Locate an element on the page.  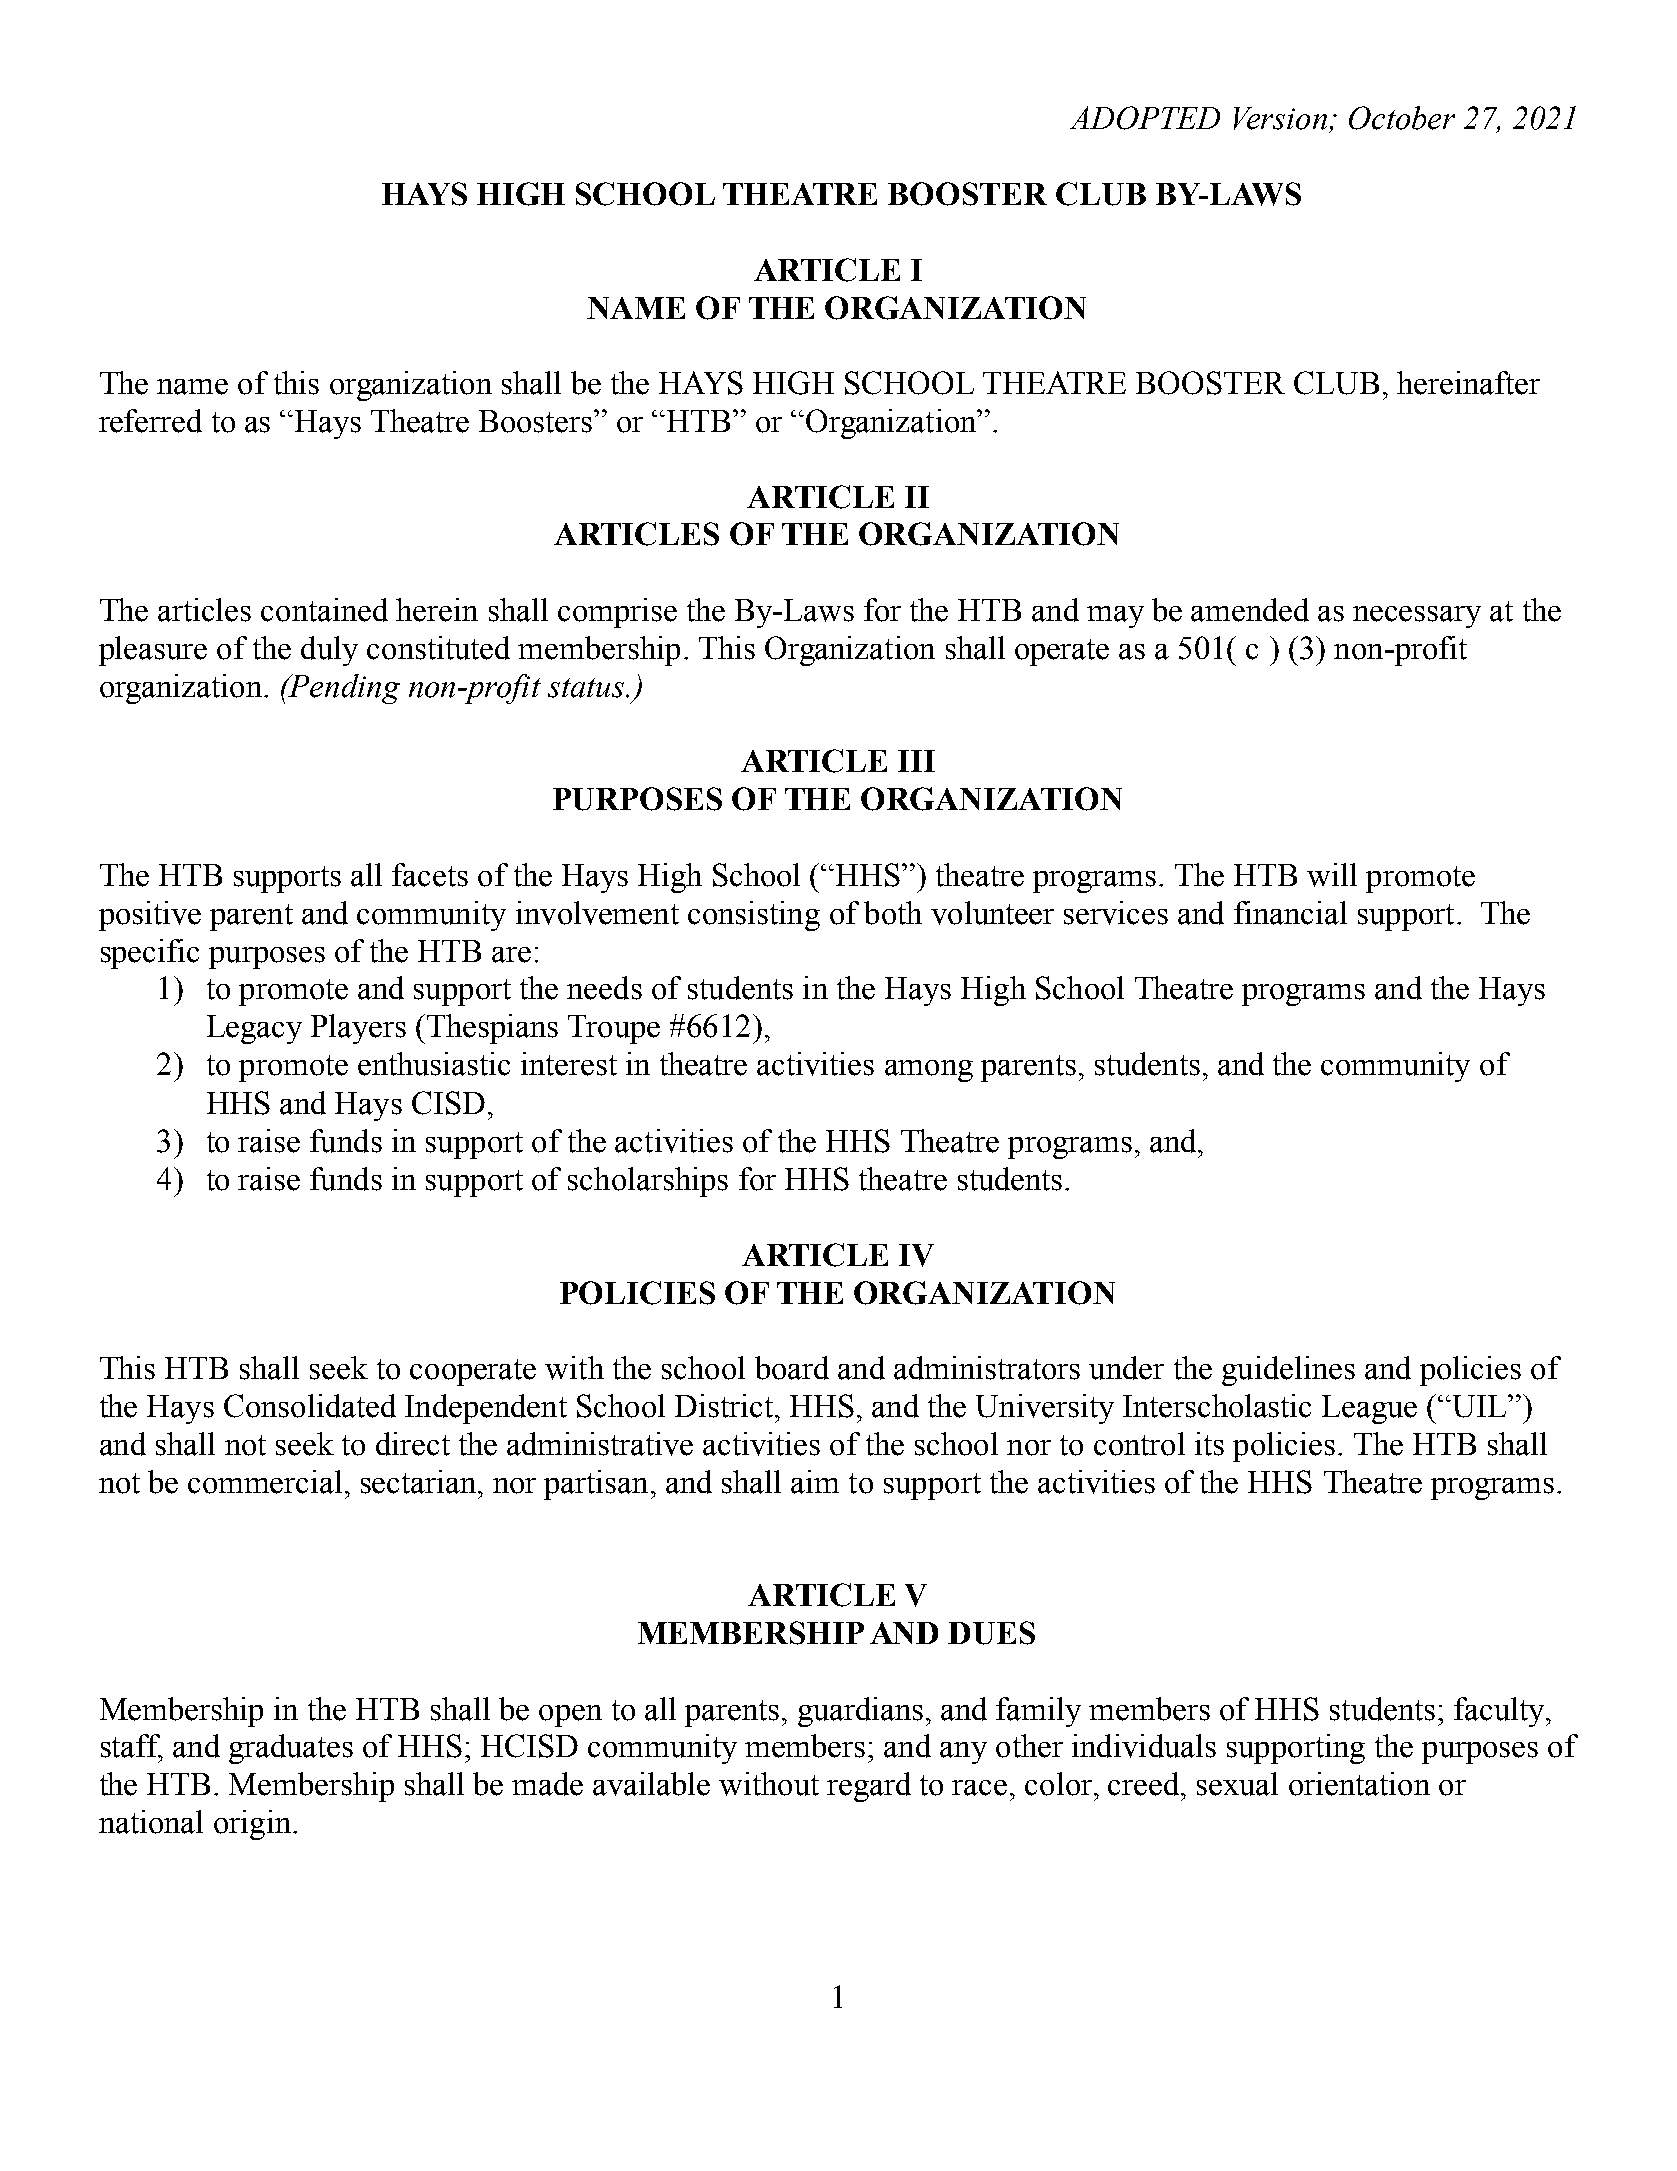
regard is located at coordinates (869, 1787).
